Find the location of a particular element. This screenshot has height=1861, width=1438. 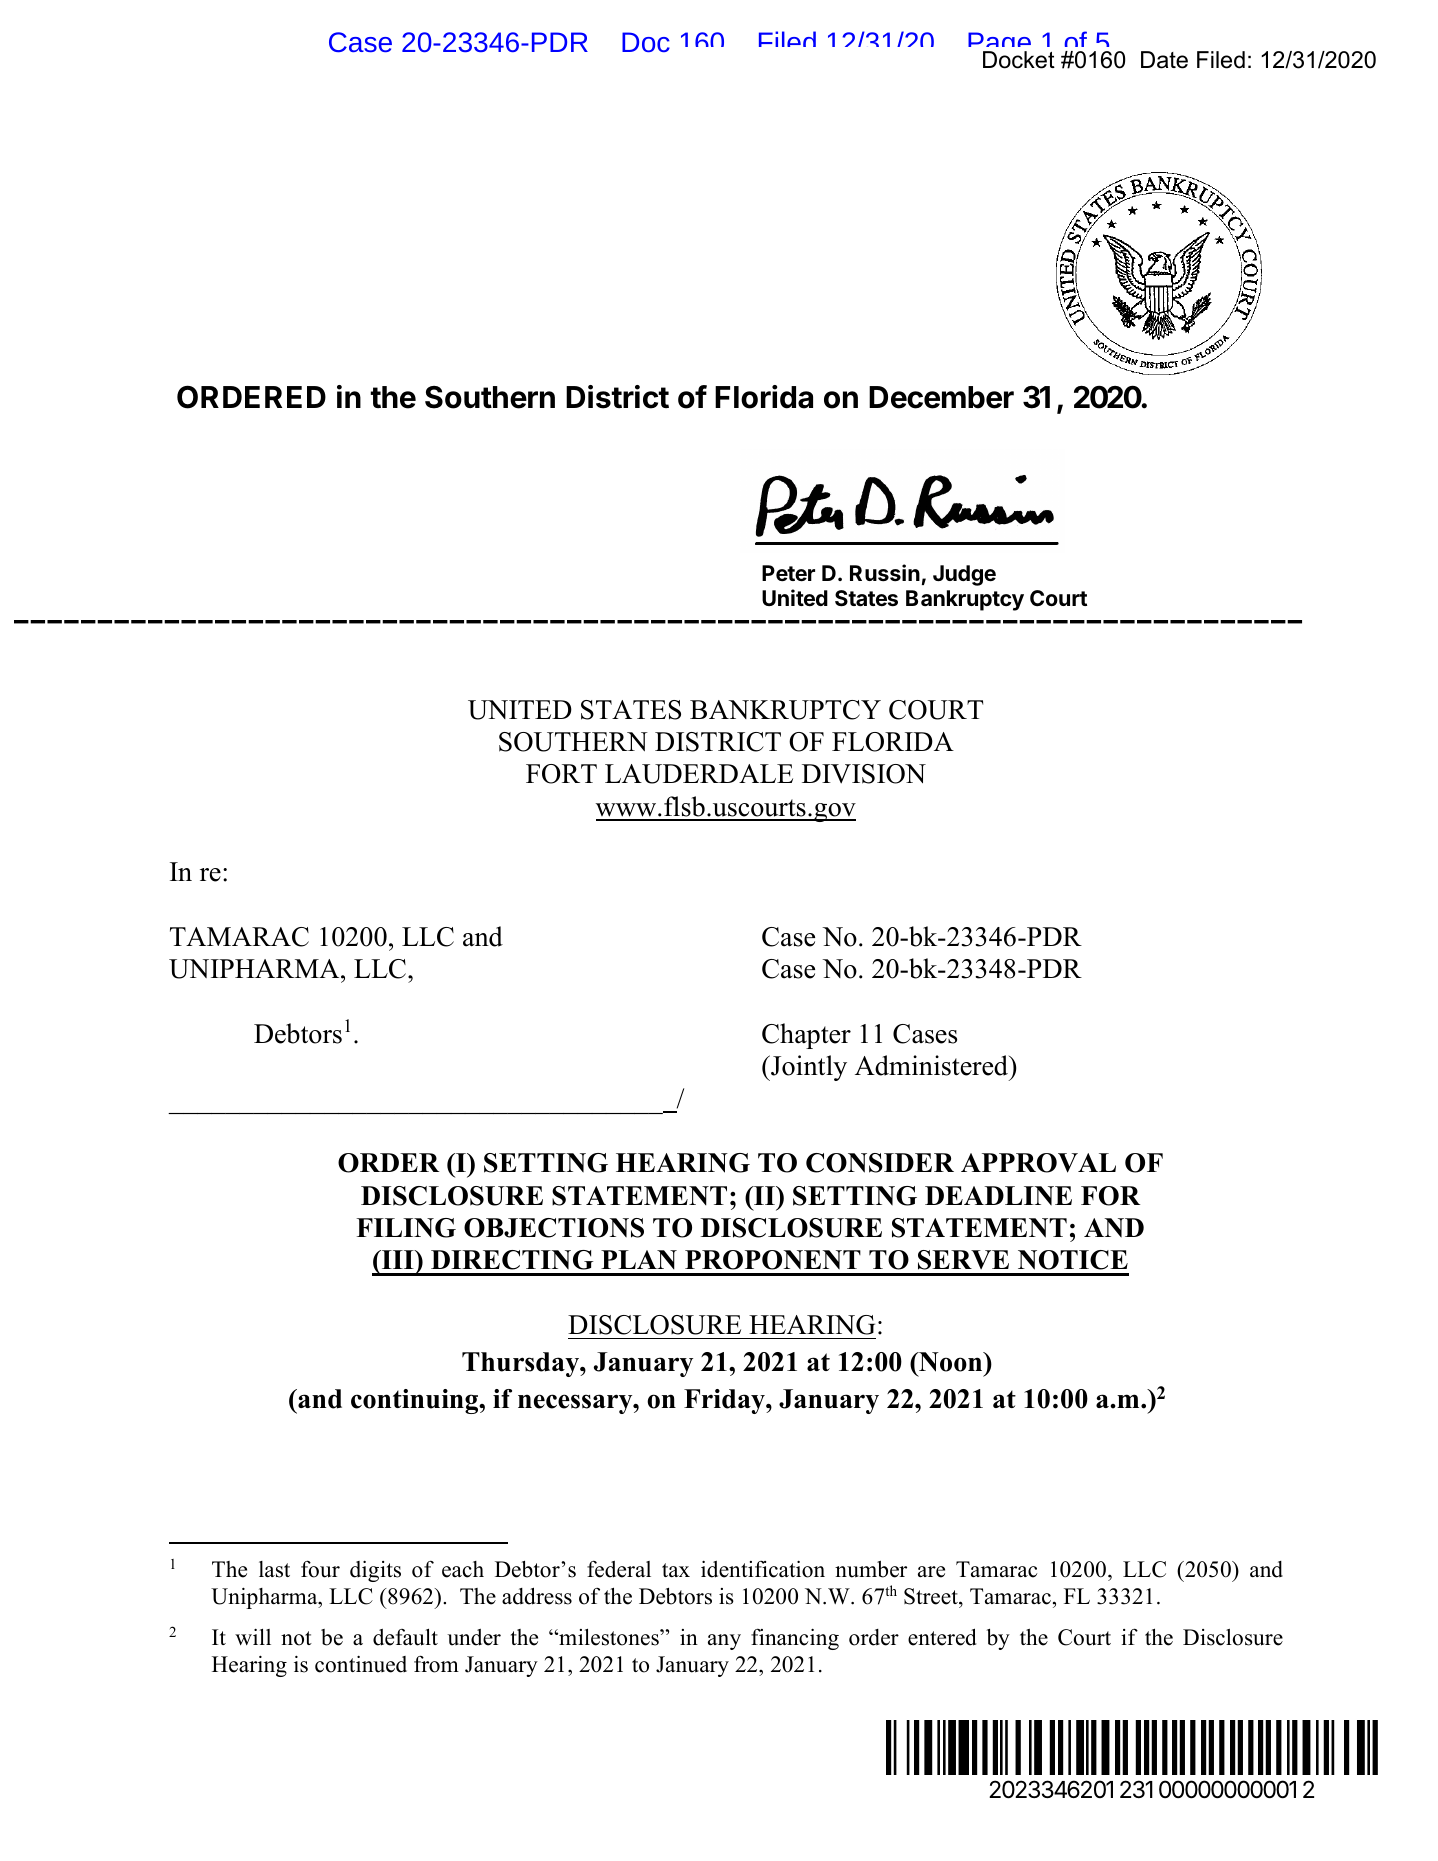

federal is located at coordinates (619, 1569).
